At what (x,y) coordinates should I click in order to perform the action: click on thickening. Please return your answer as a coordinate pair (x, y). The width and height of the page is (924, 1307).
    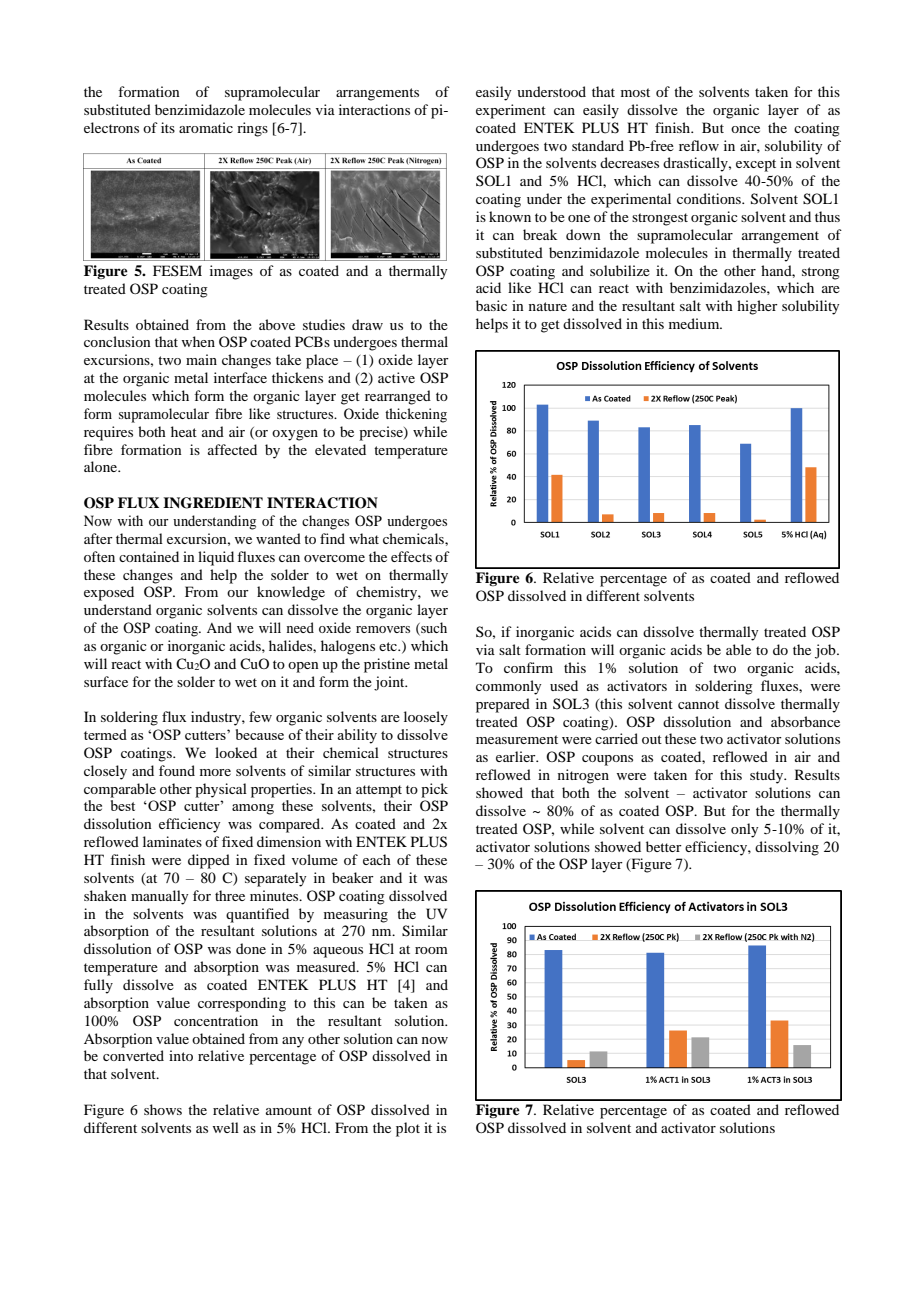
    Looking at the image, I should click on (416, 415).
